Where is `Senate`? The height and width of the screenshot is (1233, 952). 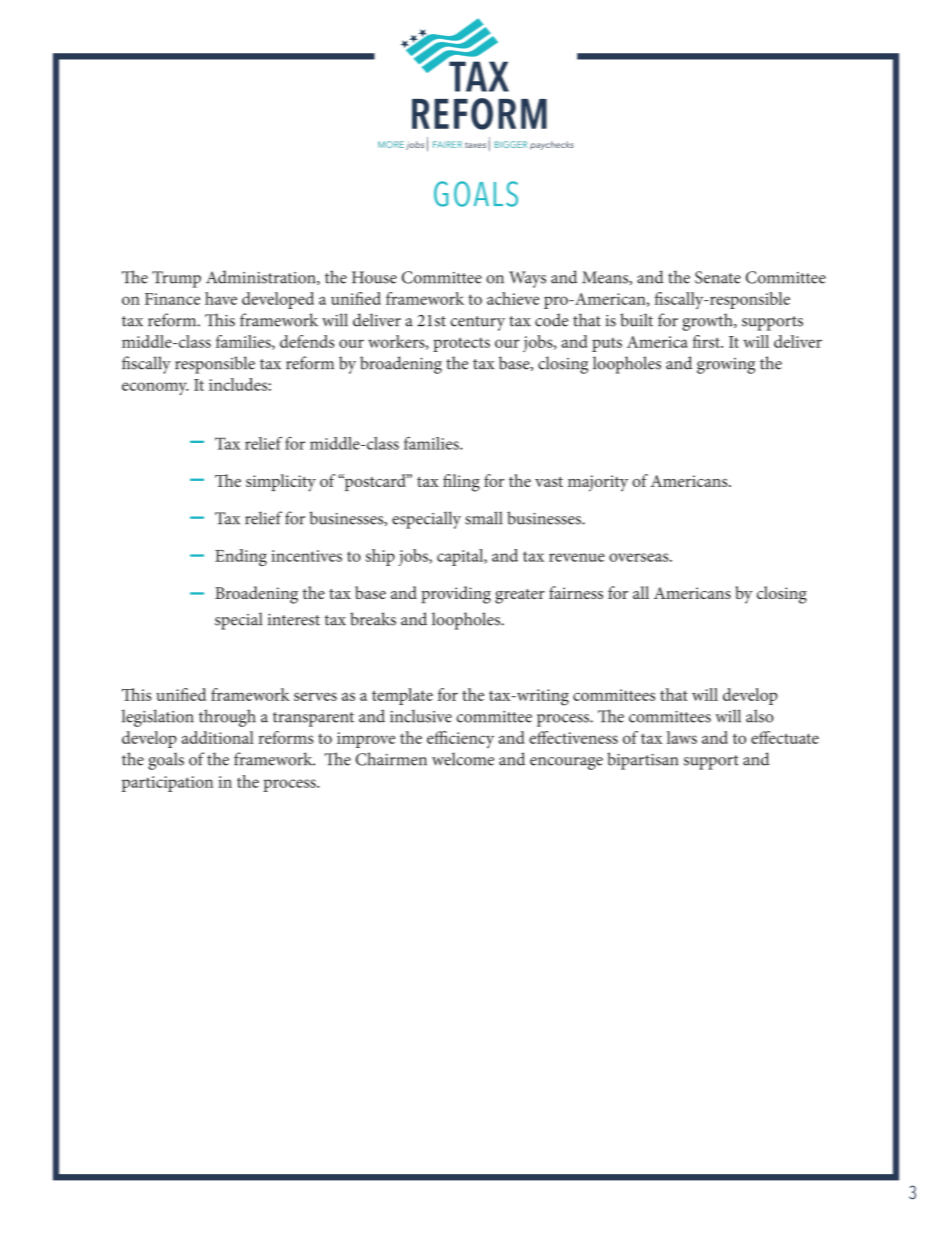 Senate is located at coordinates (718, 277).
